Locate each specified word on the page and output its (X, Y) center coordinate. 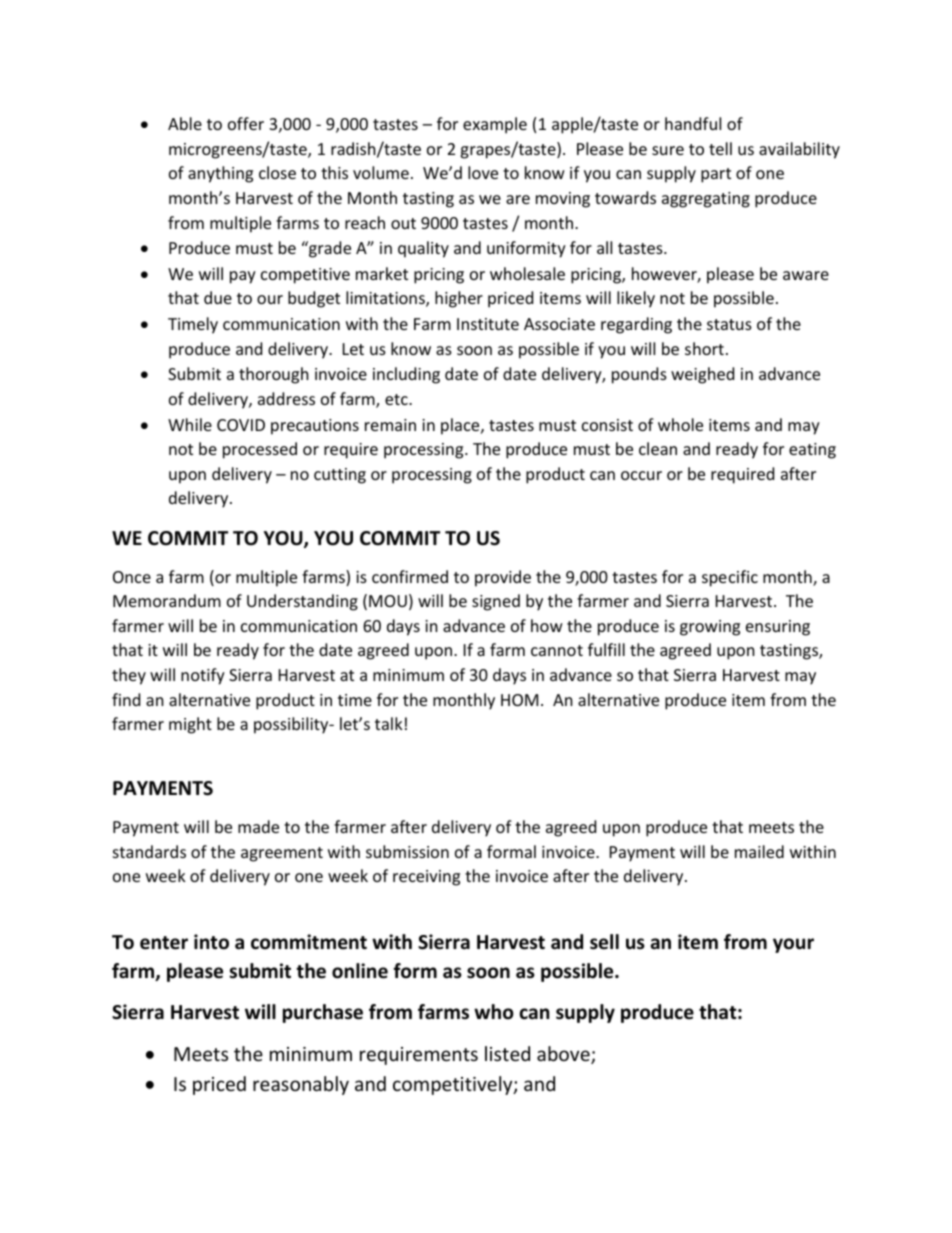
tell (720, 148)
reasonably (301, 1085)
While (190, 424)
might (190, 725)
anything (220, 174)
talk (389, 723)
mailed (759, 851)
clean (658, 448)
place (461, 426)
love (483, 172)
